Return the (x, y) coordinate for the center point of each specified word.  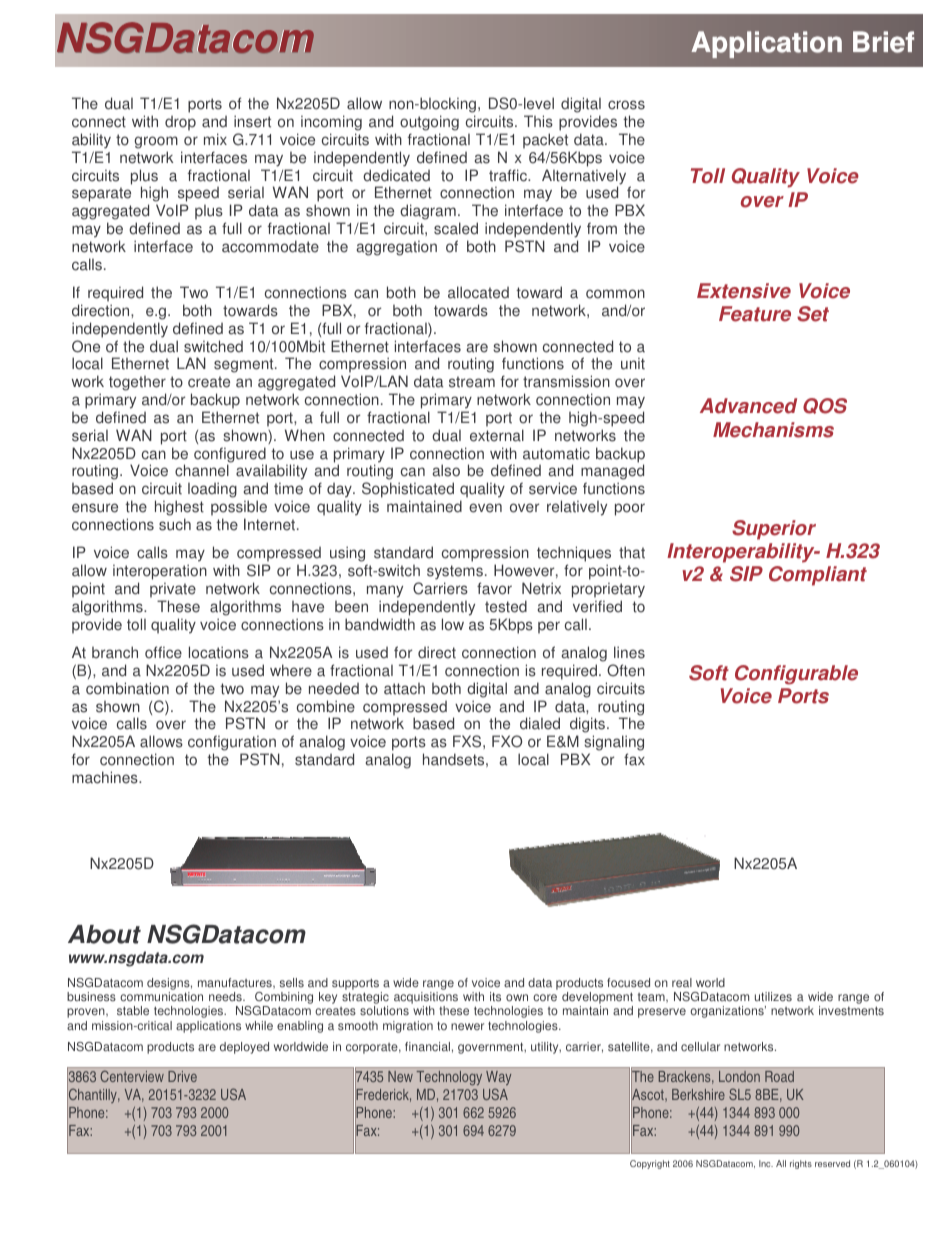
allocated (478, 292)
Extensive (744, 291)
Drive (182, 1076)
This (538, 121)
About (104, 934)
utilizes (773, 997)
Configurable (796, 675)
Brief (883, 42)
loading (212, 490)
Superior (774, 530)
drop (180, 123)
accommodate (270, 246)
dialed (540, 723)
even (485, 508)
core (545, 998)
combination (127, 688)
